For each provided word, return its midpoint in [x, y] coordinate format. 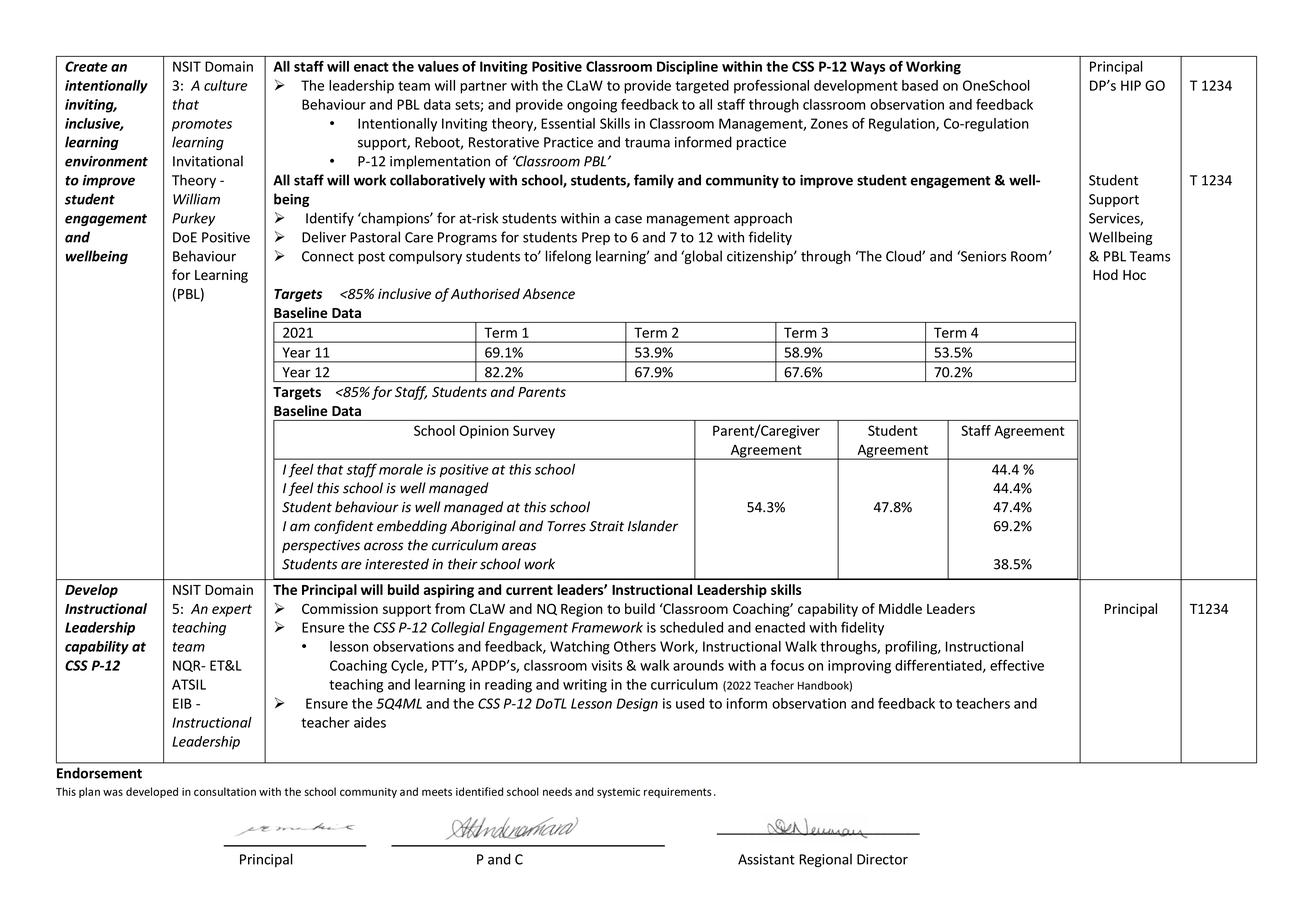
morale [401, 469]
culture [225, 85]
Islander [653, 526]
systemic [618, 793]
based [920, 85]
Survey [534, 432]
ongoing [592, 106]
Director [882, 859]
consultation [225, 791]
